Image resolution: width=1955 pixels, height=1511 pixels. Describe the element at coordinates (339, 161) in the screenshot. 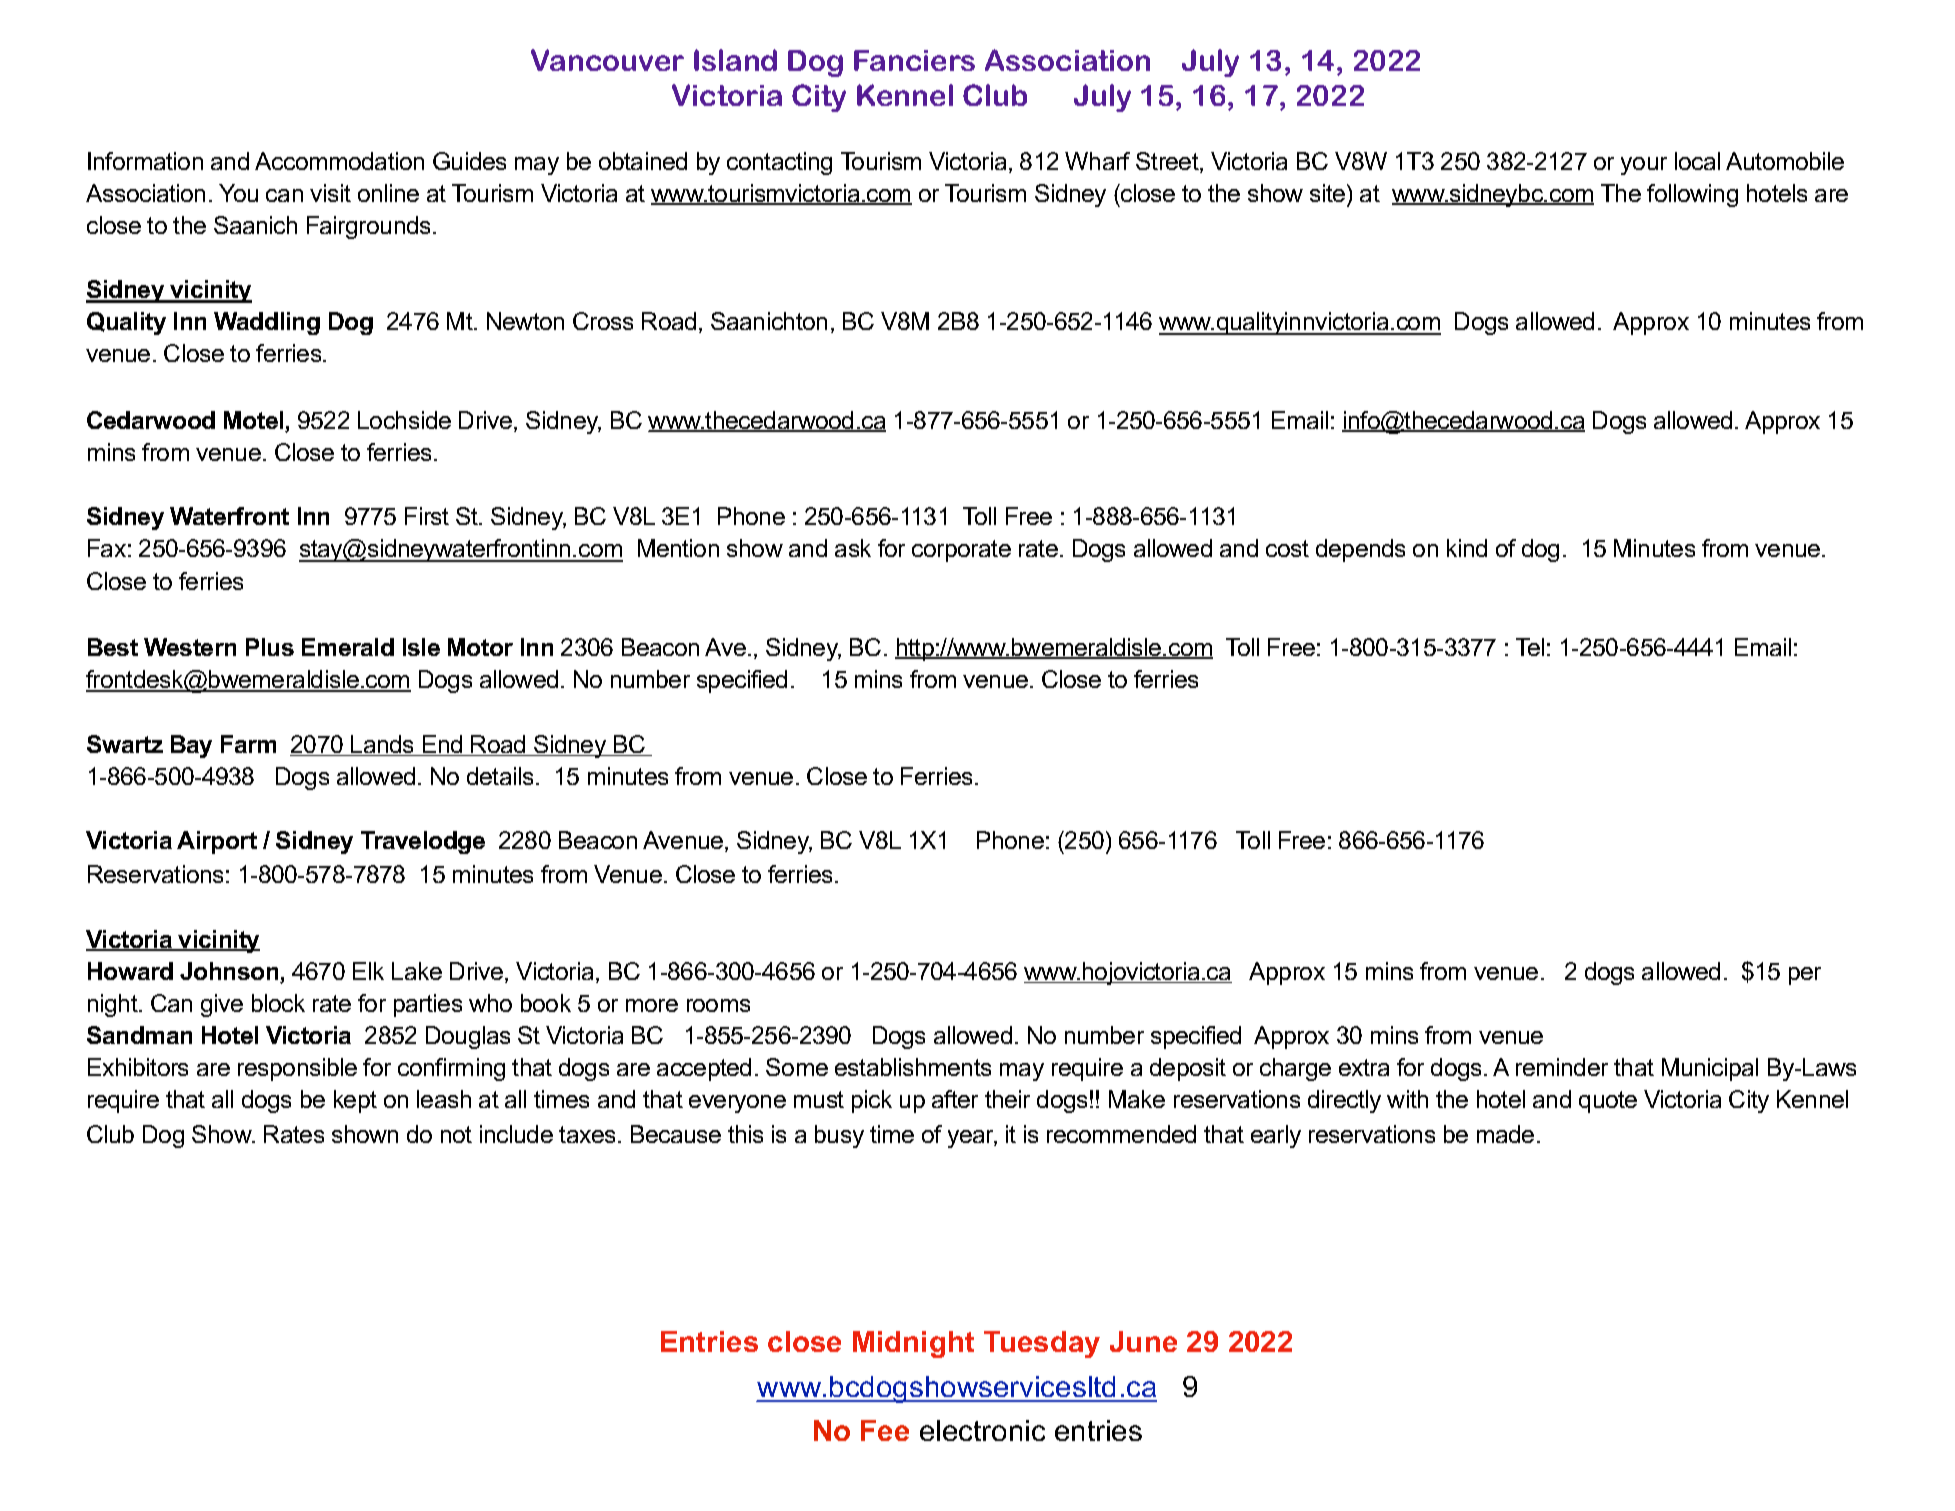

I see `Accommodation` at that location.
